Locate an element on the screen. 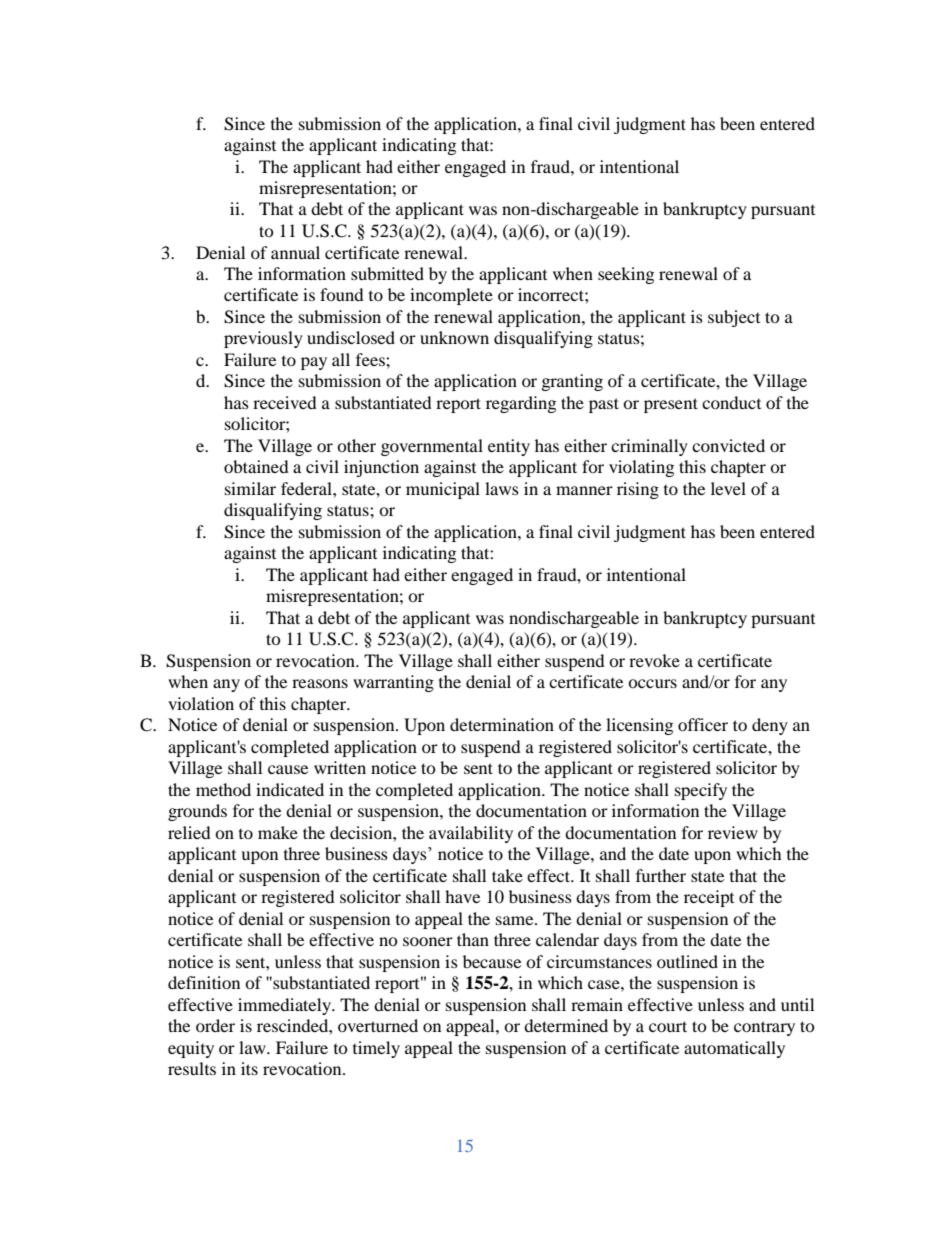  review is located at coordinates (733, 832).
